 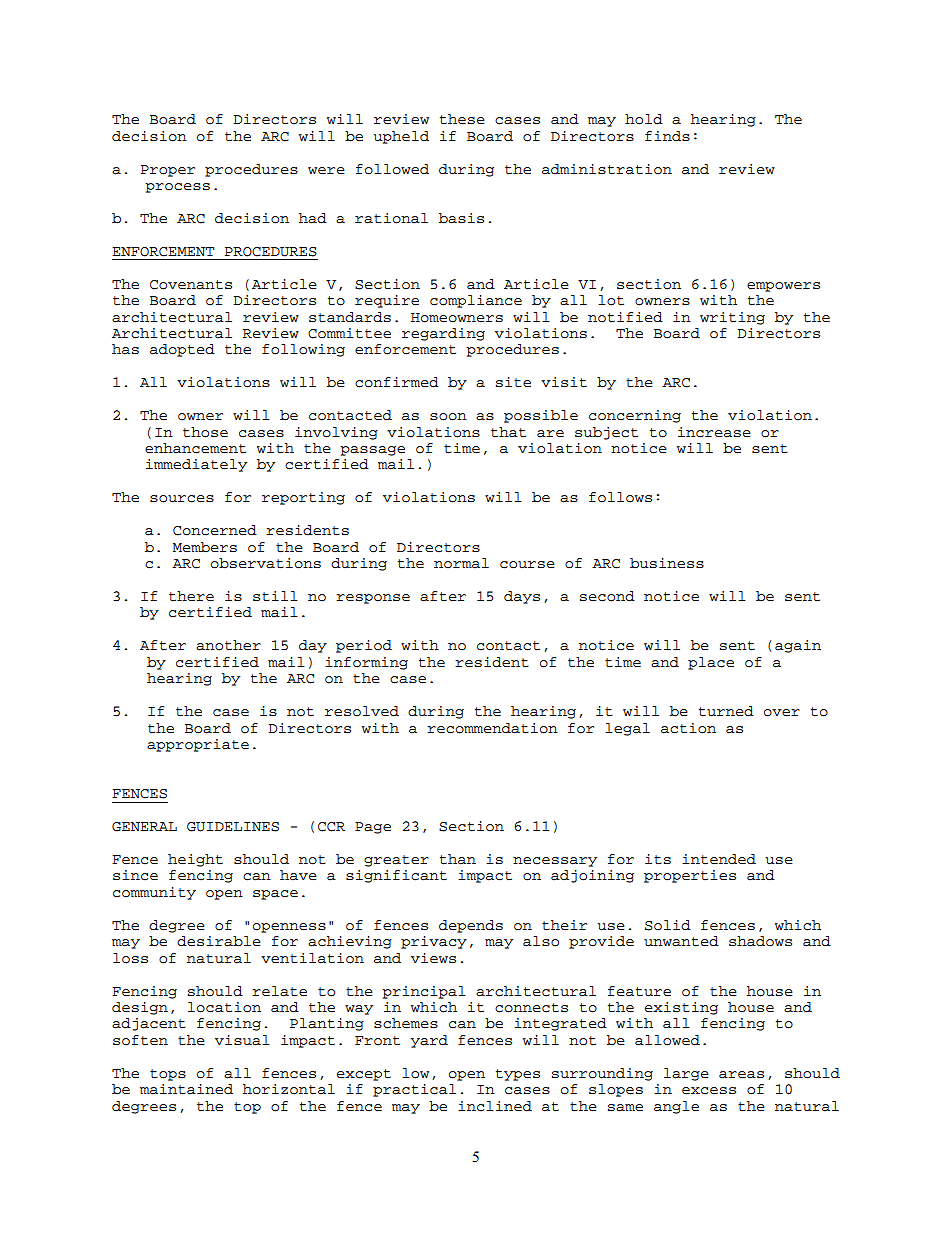 What do you see at coordinates (711, 663) in the document?
I see `place` at bounding box center [711, 663].
